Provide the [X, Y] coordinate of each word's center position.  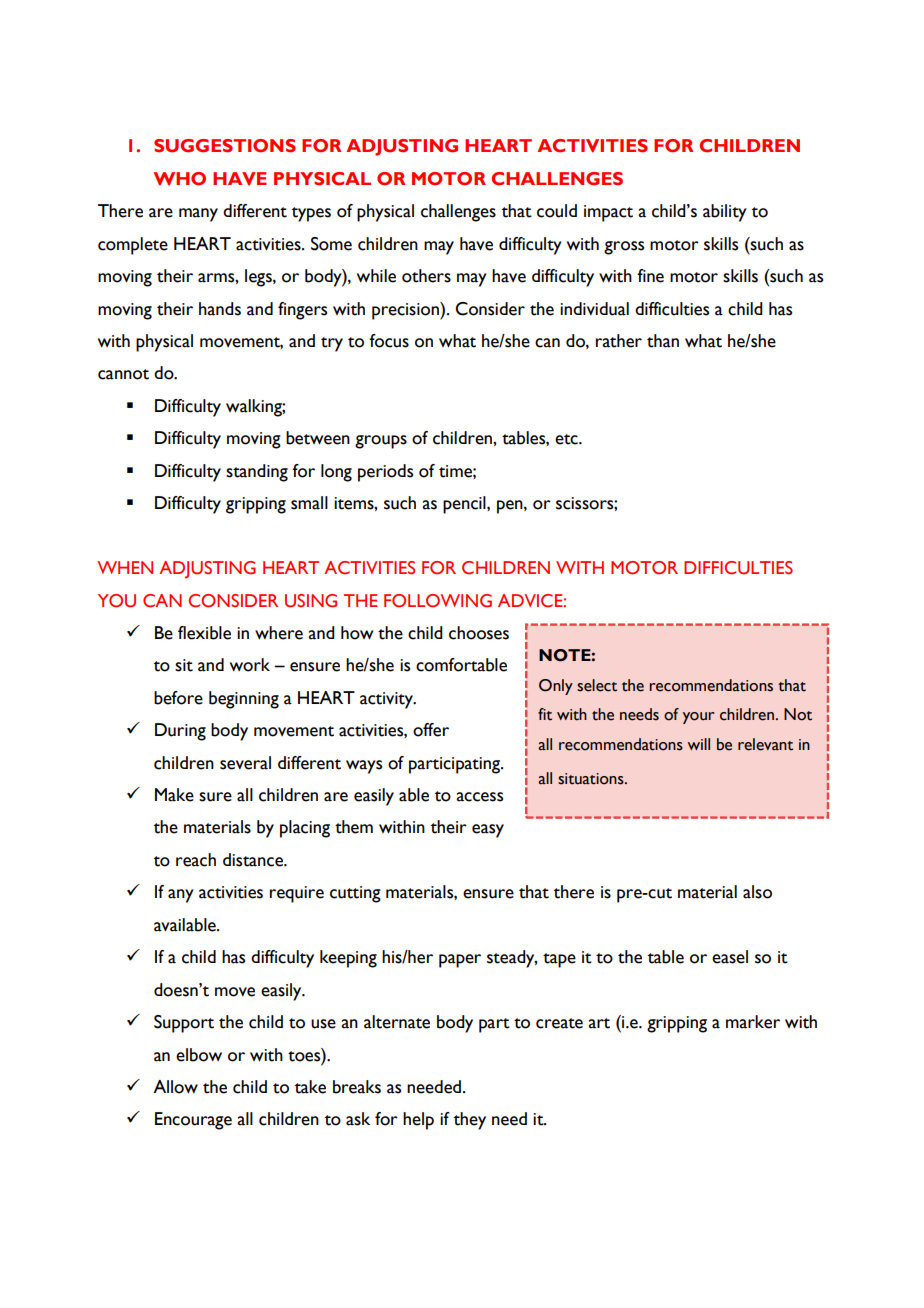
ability [725, 213]
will [699, 744]
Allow [175, 1087]
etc [567, 439]
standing [257, 473]
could [557, 211]
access [479, 797]
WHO [179, 179]
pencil [465, 505]
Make [174, 795]
